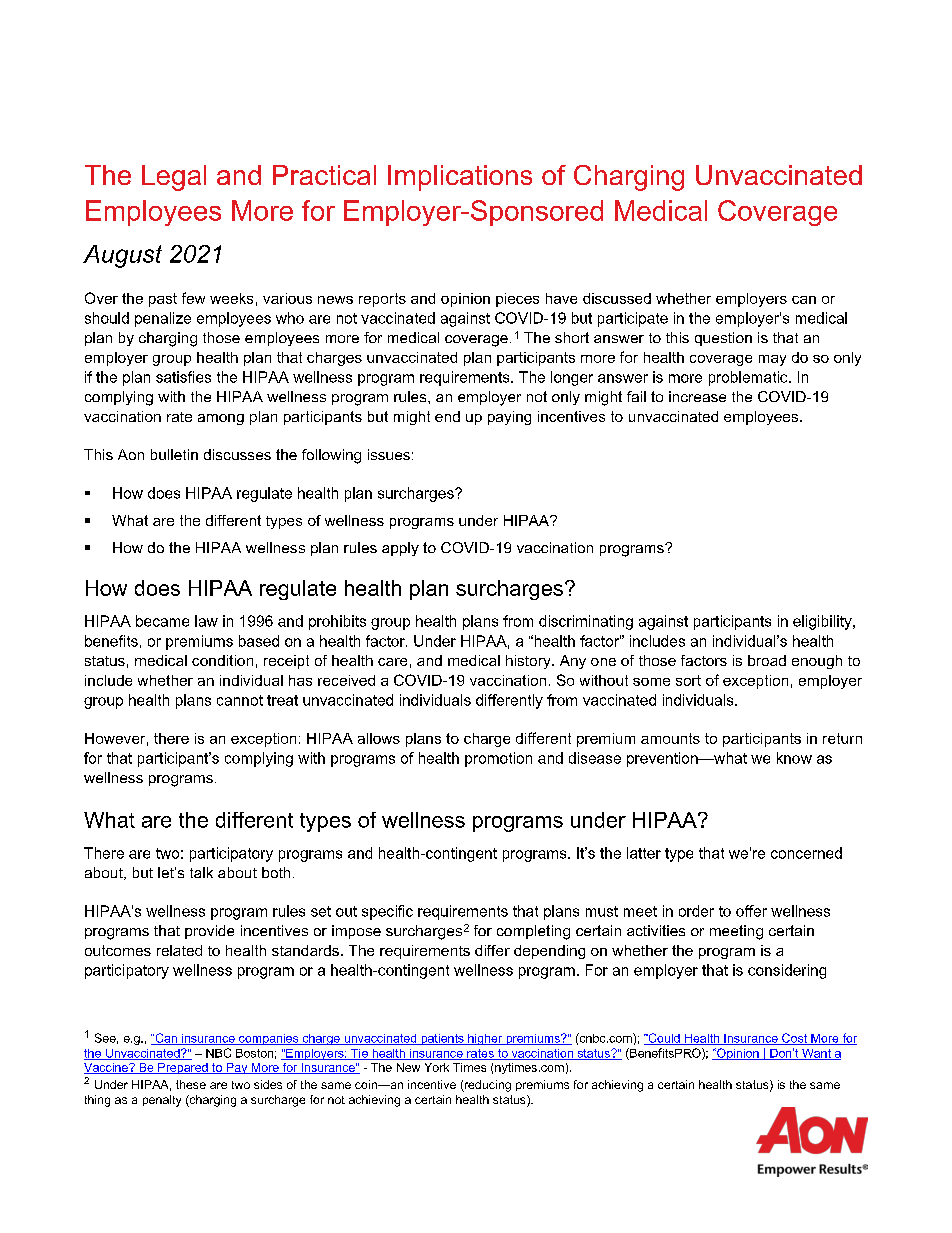 This document has height=1233, width=952. What do you see at coordinates (389, 454) in the document?
I see `issues` at bounding box center [389, 454].
